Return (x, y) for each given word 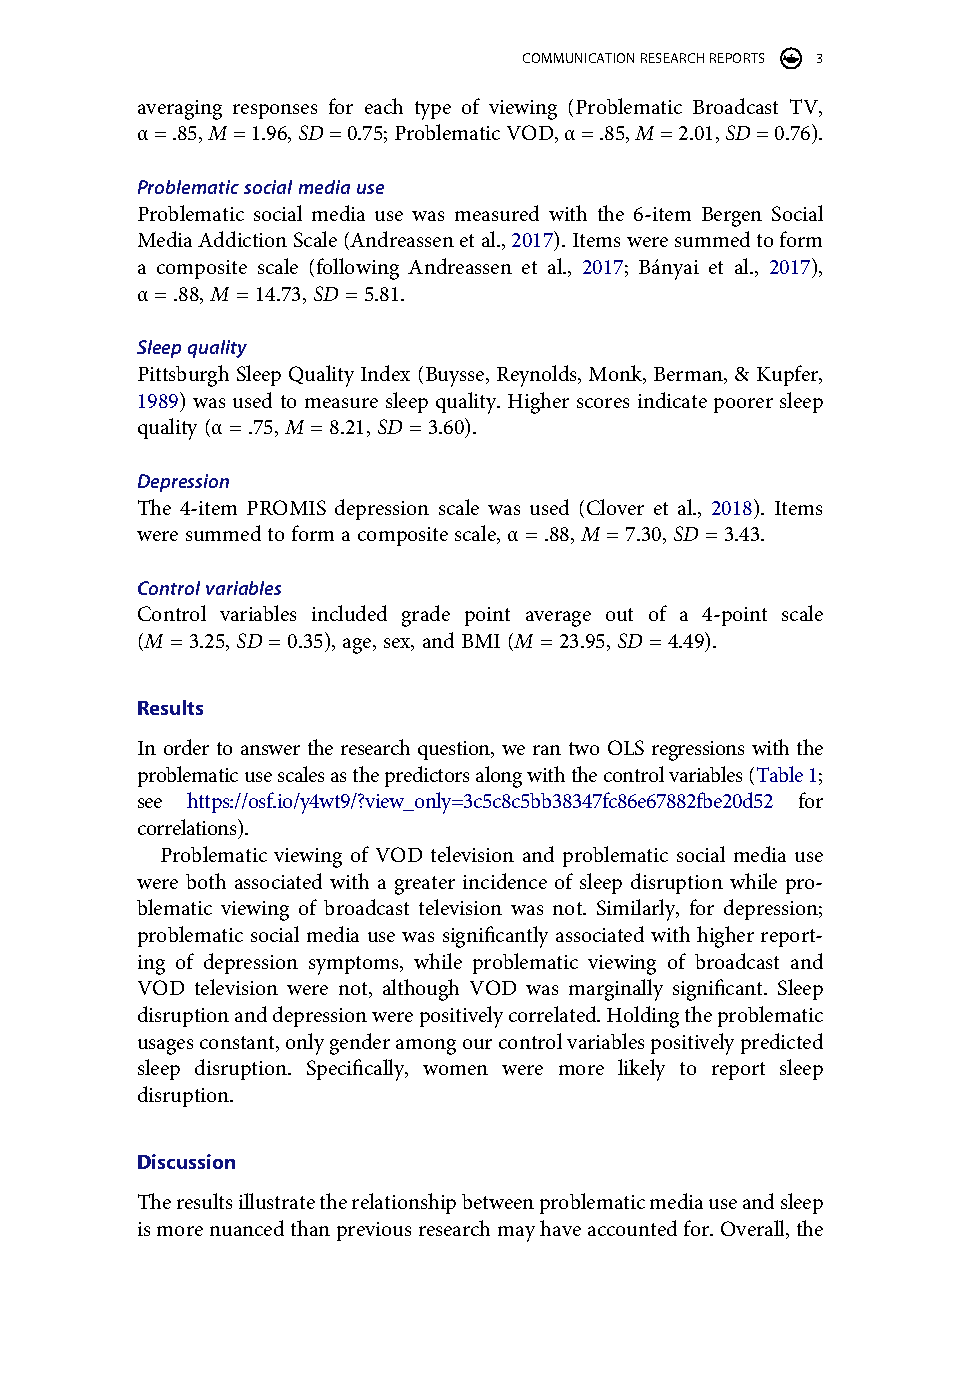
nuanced (247, 1228)
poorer (743, 405)
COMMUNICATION (578, 58)
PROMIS (286, 507)
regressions (698, 751)
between (498, 1201)
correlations (188, 827)
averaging (180, 110)
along (499, 777)
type (433, 110)
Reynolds (538, 376)
